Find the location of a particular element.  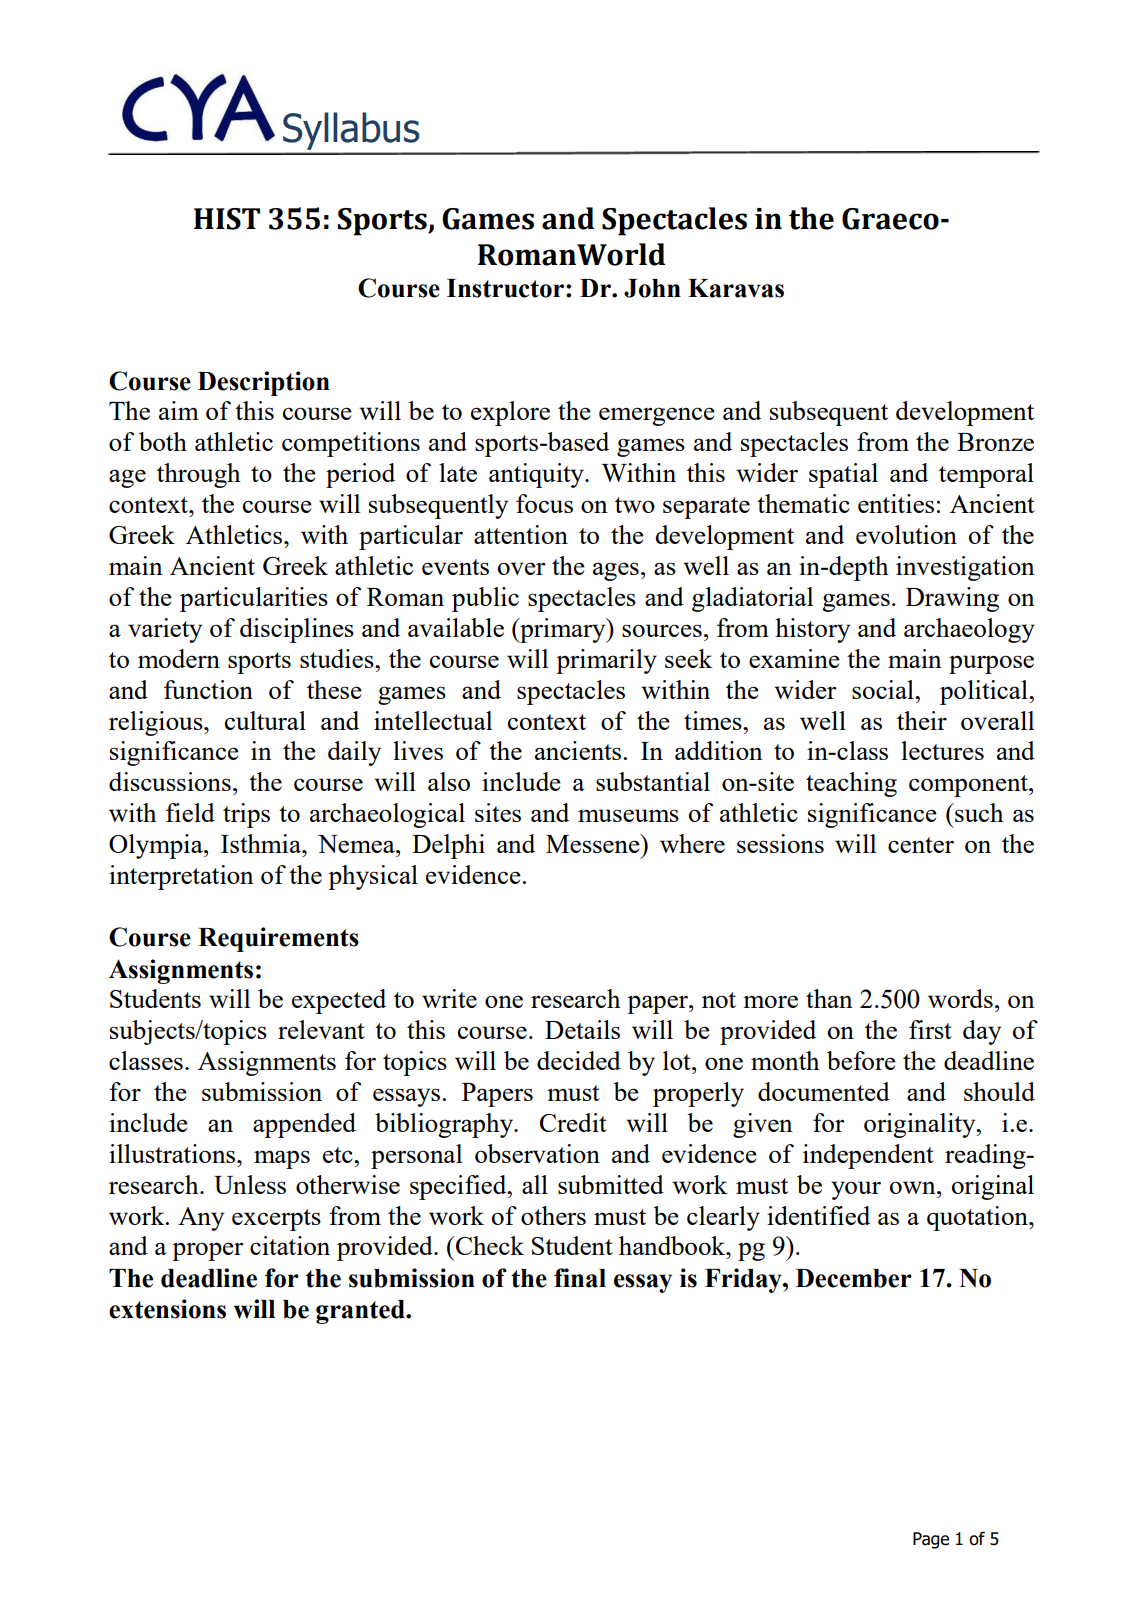

Description is located at coordinates (264, 383).
